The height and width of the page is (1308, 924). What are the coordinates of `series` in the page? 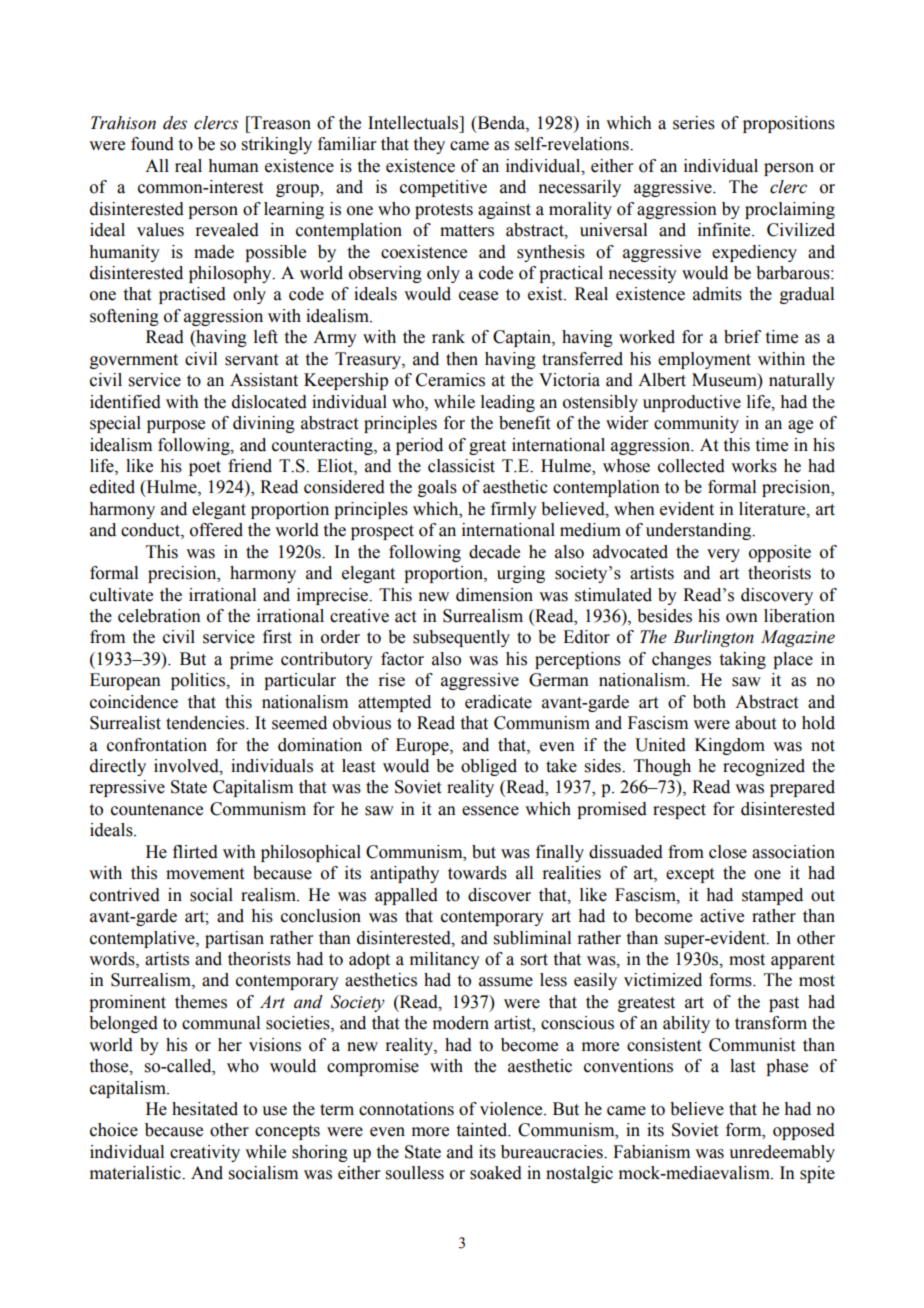 It's located at (694, 123).
